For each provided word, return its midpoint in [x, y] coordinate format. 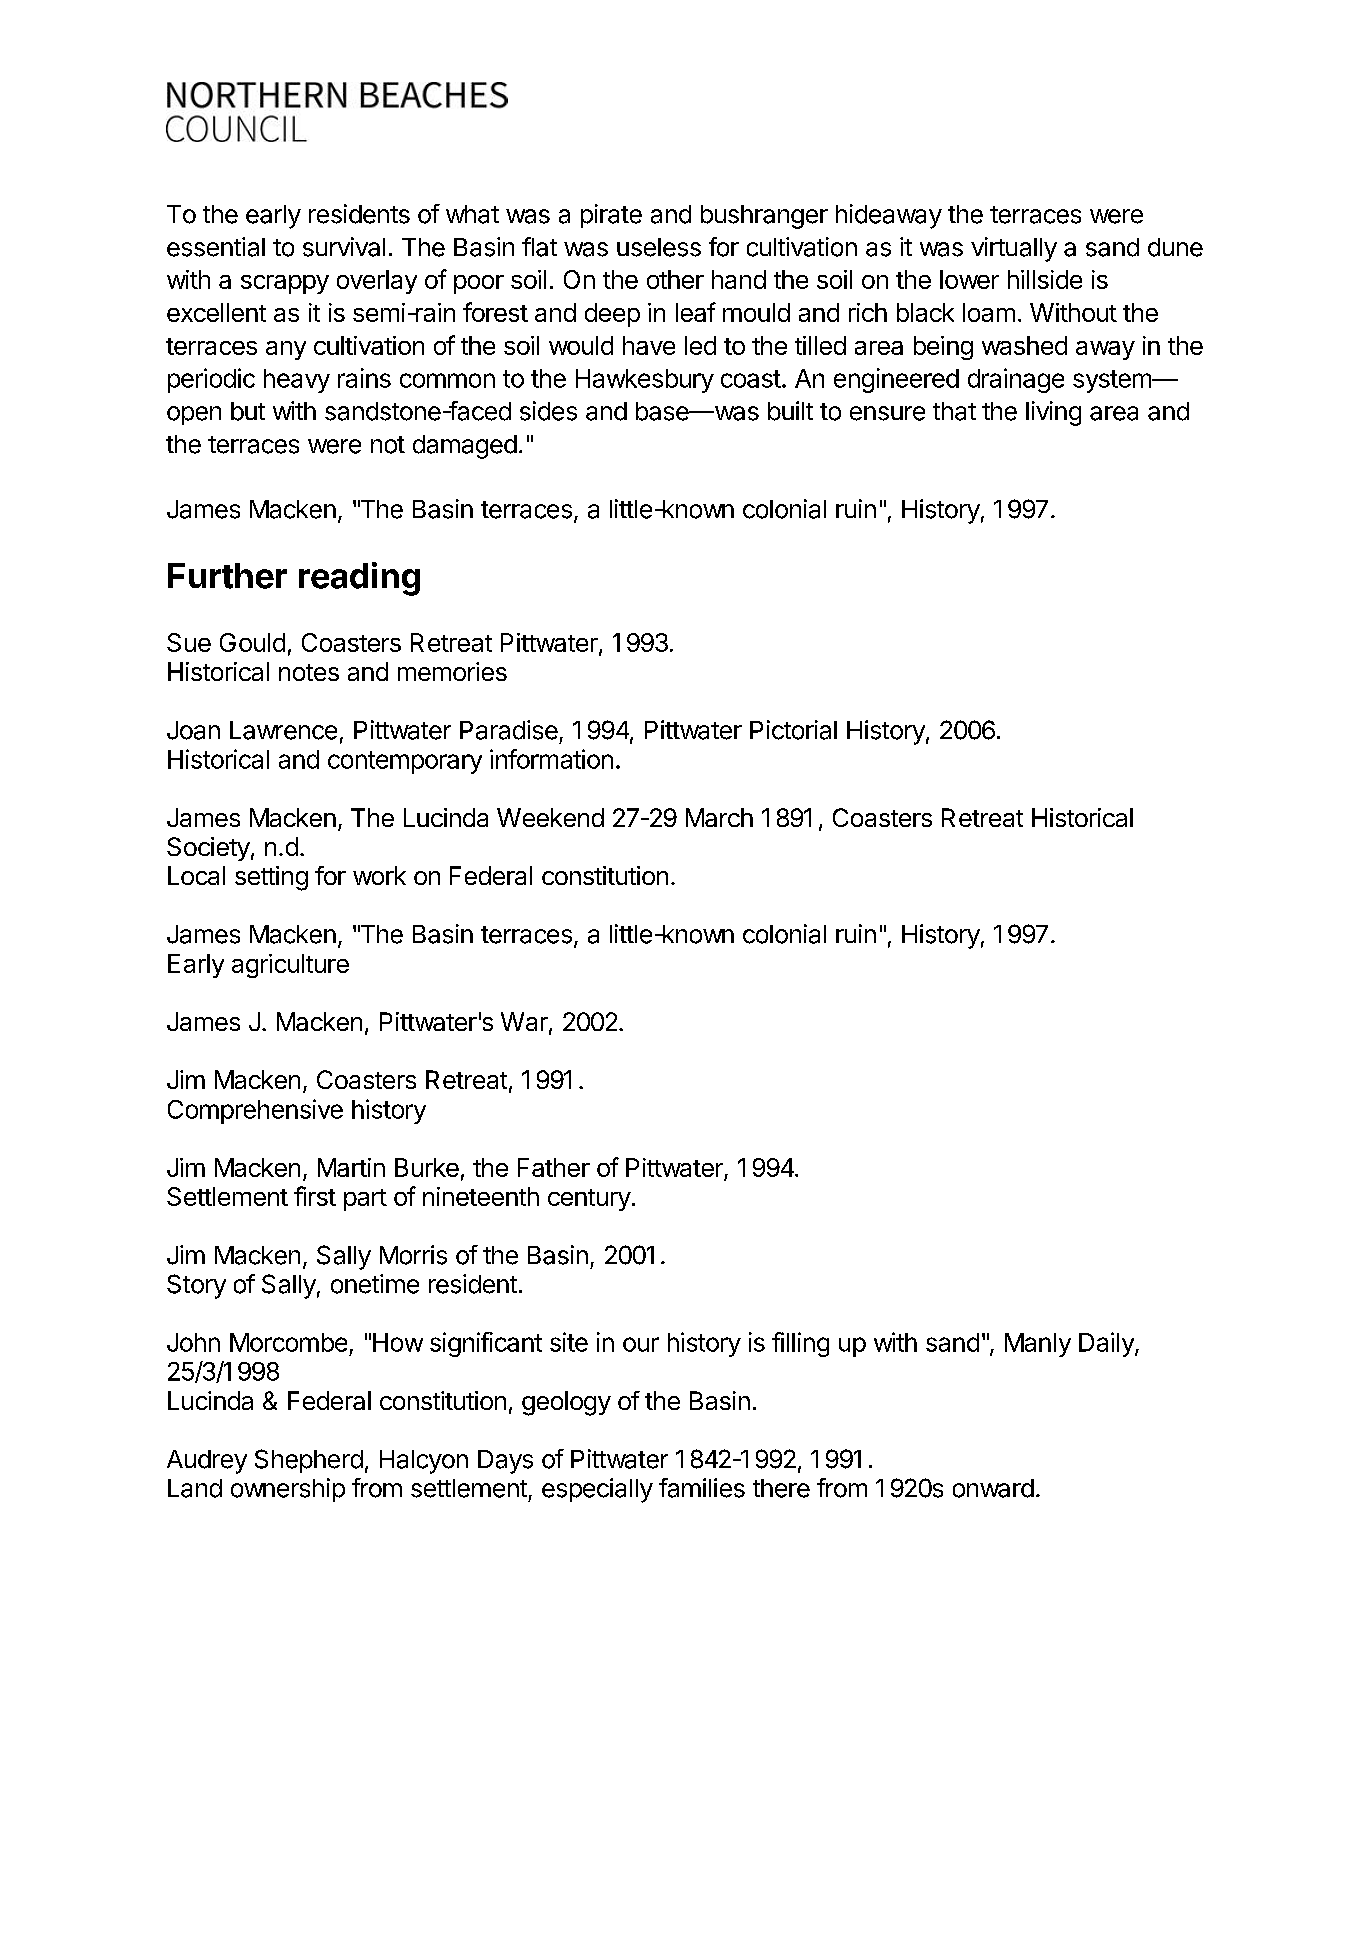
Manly [1038, 1345]
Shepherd [309, 1461]
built [790, 411]
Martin [351, 1167]
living [1053, 413]
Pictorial [793, 730]
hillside [1045, 279]
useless [659, 247]
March [719, 817]
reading [359, 579]
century [589, 1200]
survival [344, 247]
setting [271, 878]
